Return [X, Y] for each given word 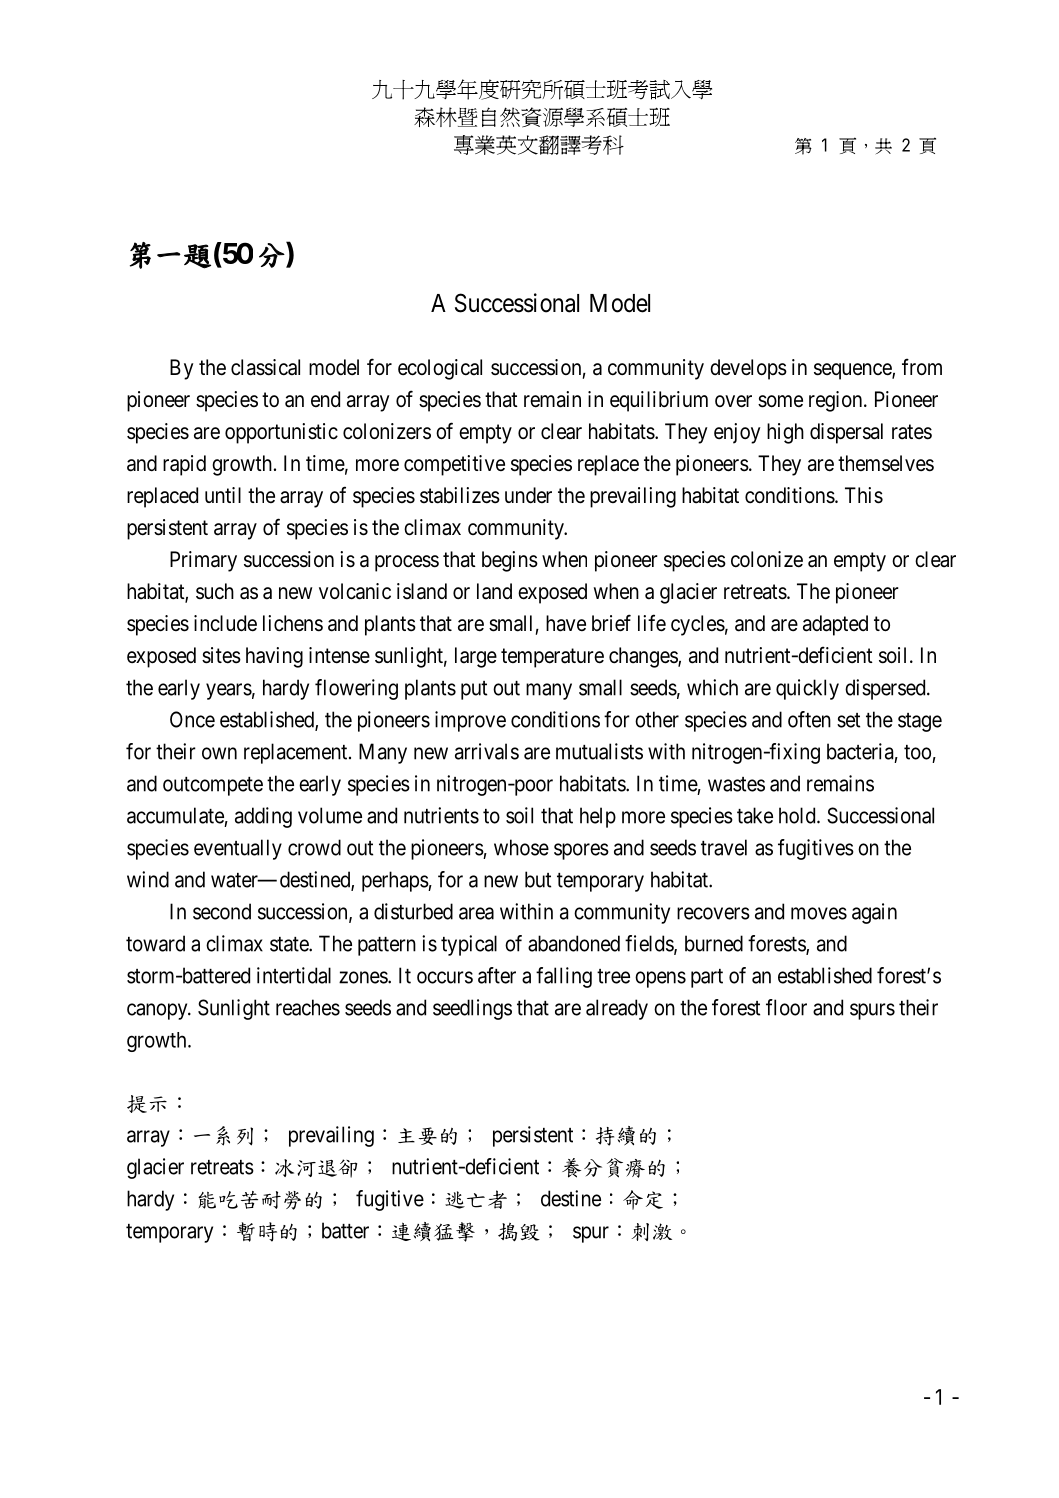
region [837, 401]
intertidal [294, 975]
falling [564, 977]
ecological [440, 369]
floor [786, 1007]
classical [265, 367]
